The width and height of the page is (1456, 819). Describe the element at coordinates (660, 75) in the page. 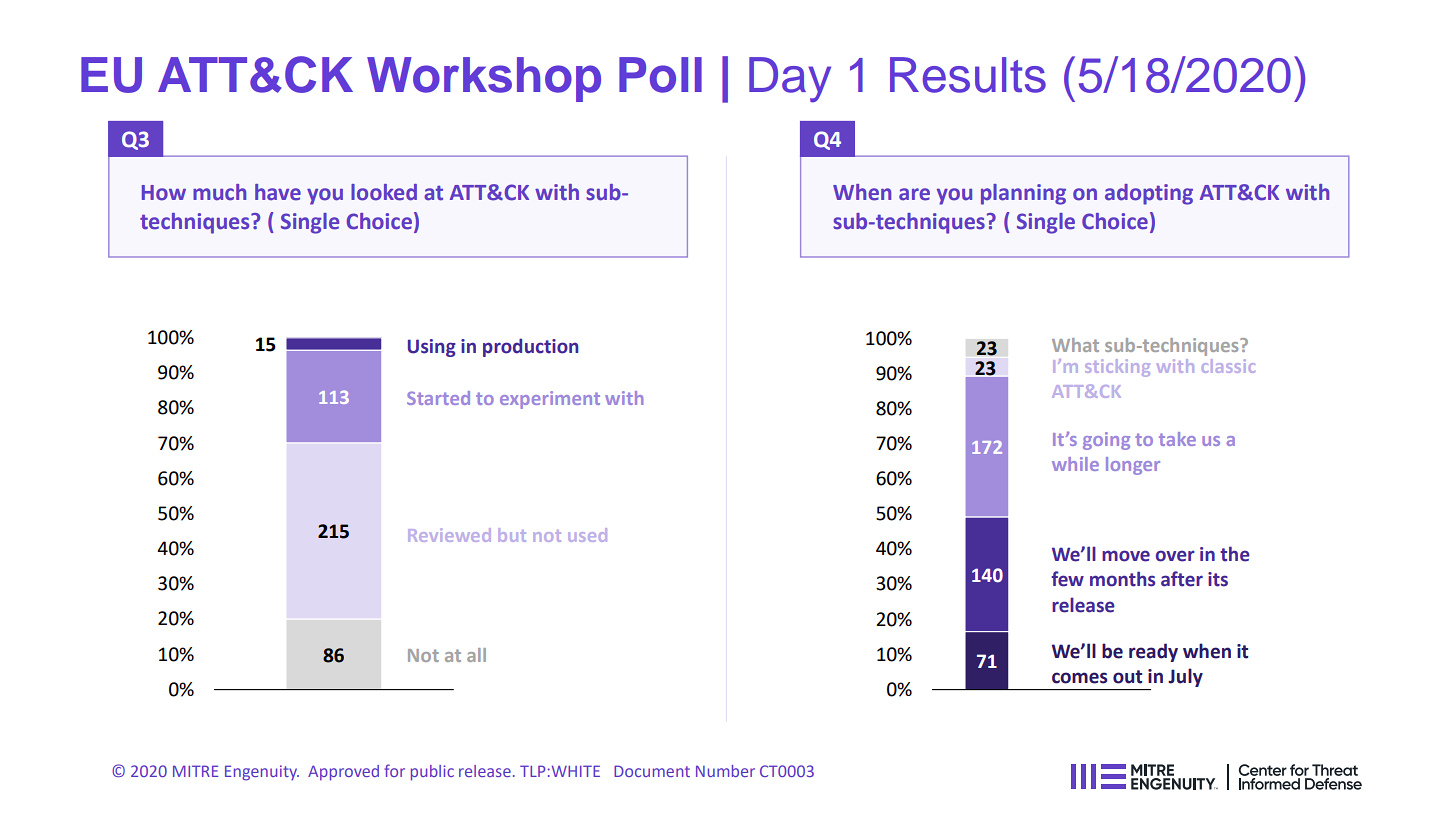

I see `Poll` at that location.
